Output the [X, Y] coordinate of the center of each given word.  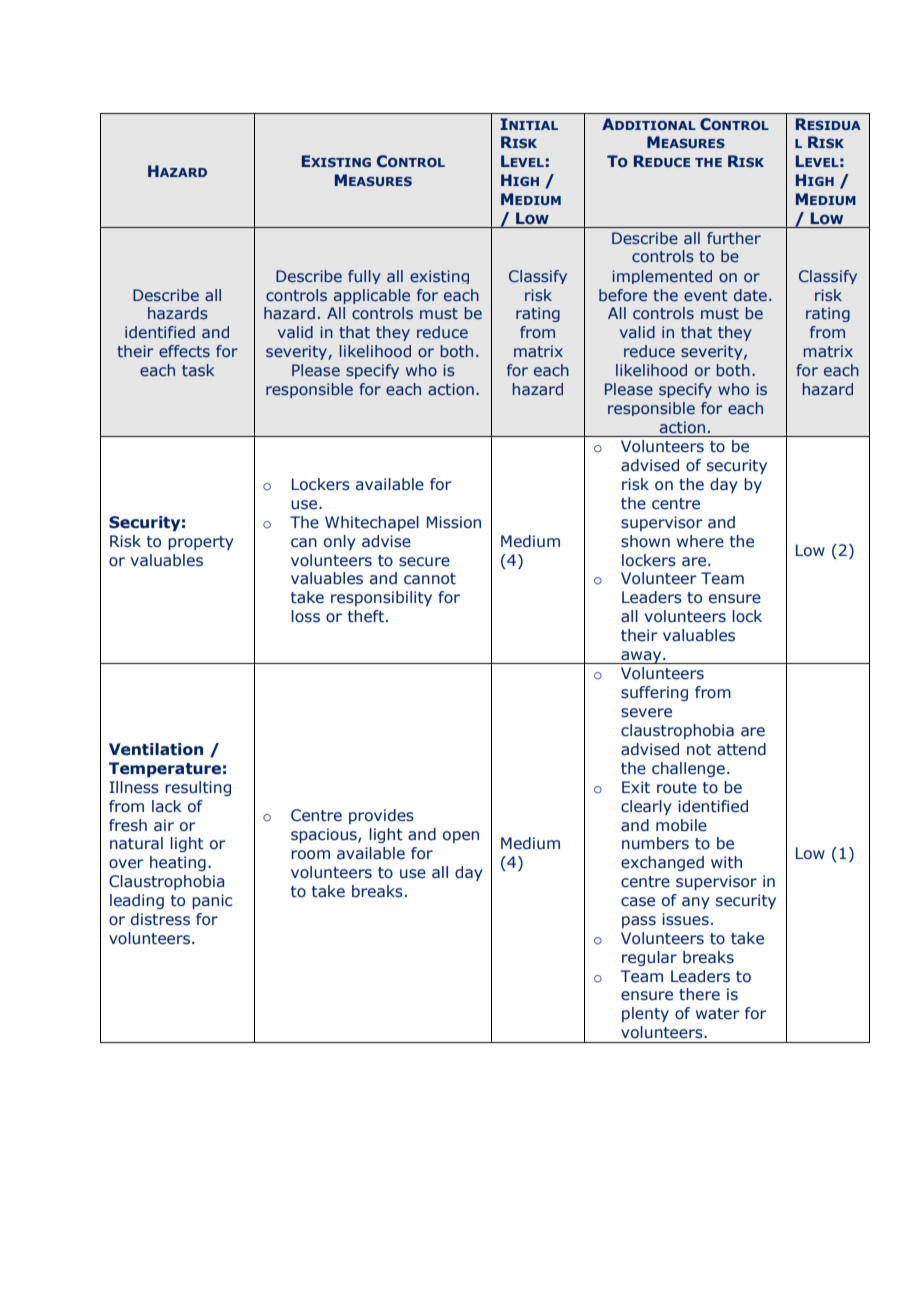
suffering [654, 693]
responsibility [381, 598]
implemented [662, 277]
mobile [681, 825]
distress [160, 919]
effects [184, 351]
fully [364, 277]
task [198, 370]
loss [305, 616]
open [461, 837]
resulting [198, 788]
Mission [454, 522]
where [700, 541]
